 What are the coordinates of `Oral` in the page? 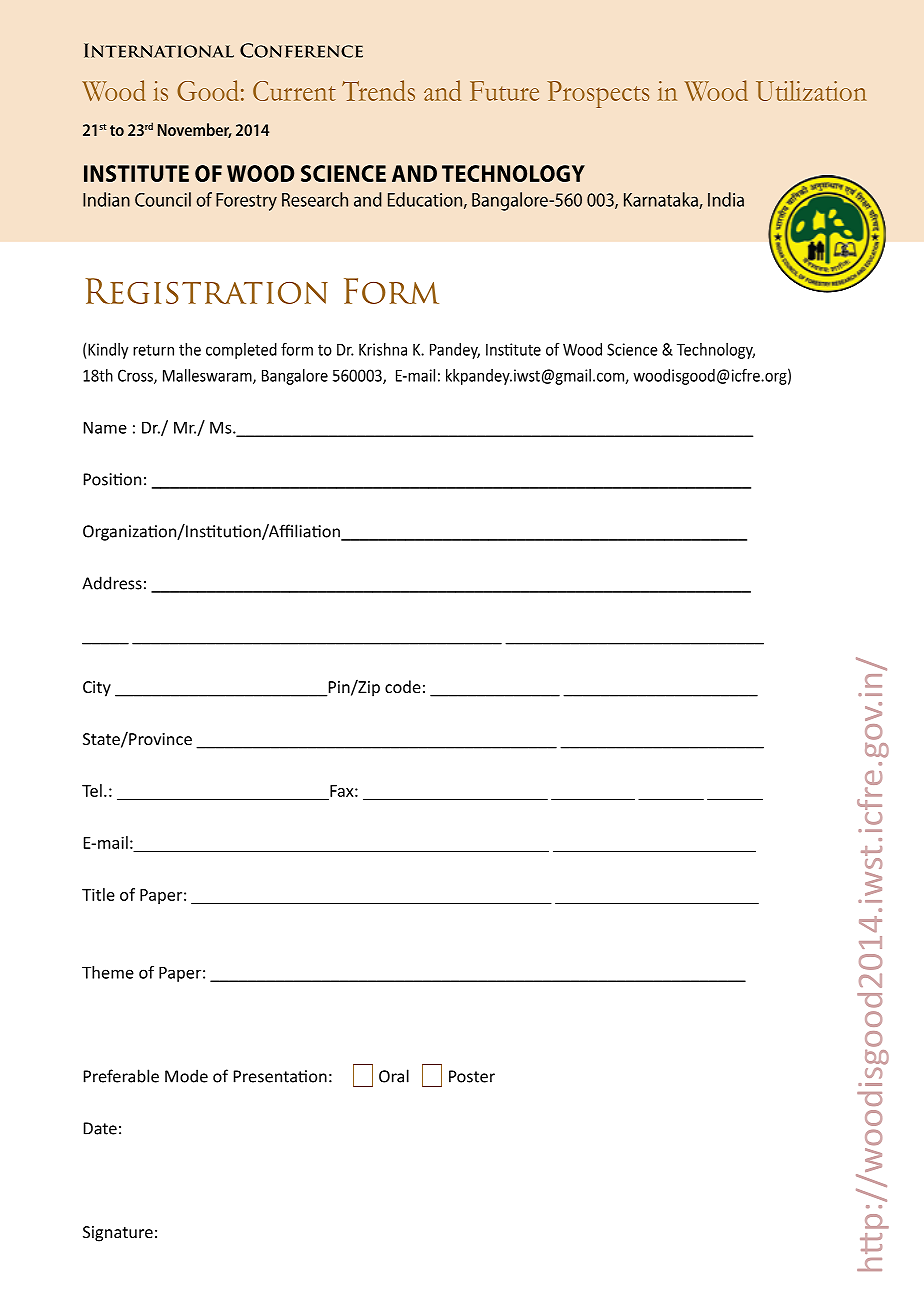 It's located at (394, 1076).
